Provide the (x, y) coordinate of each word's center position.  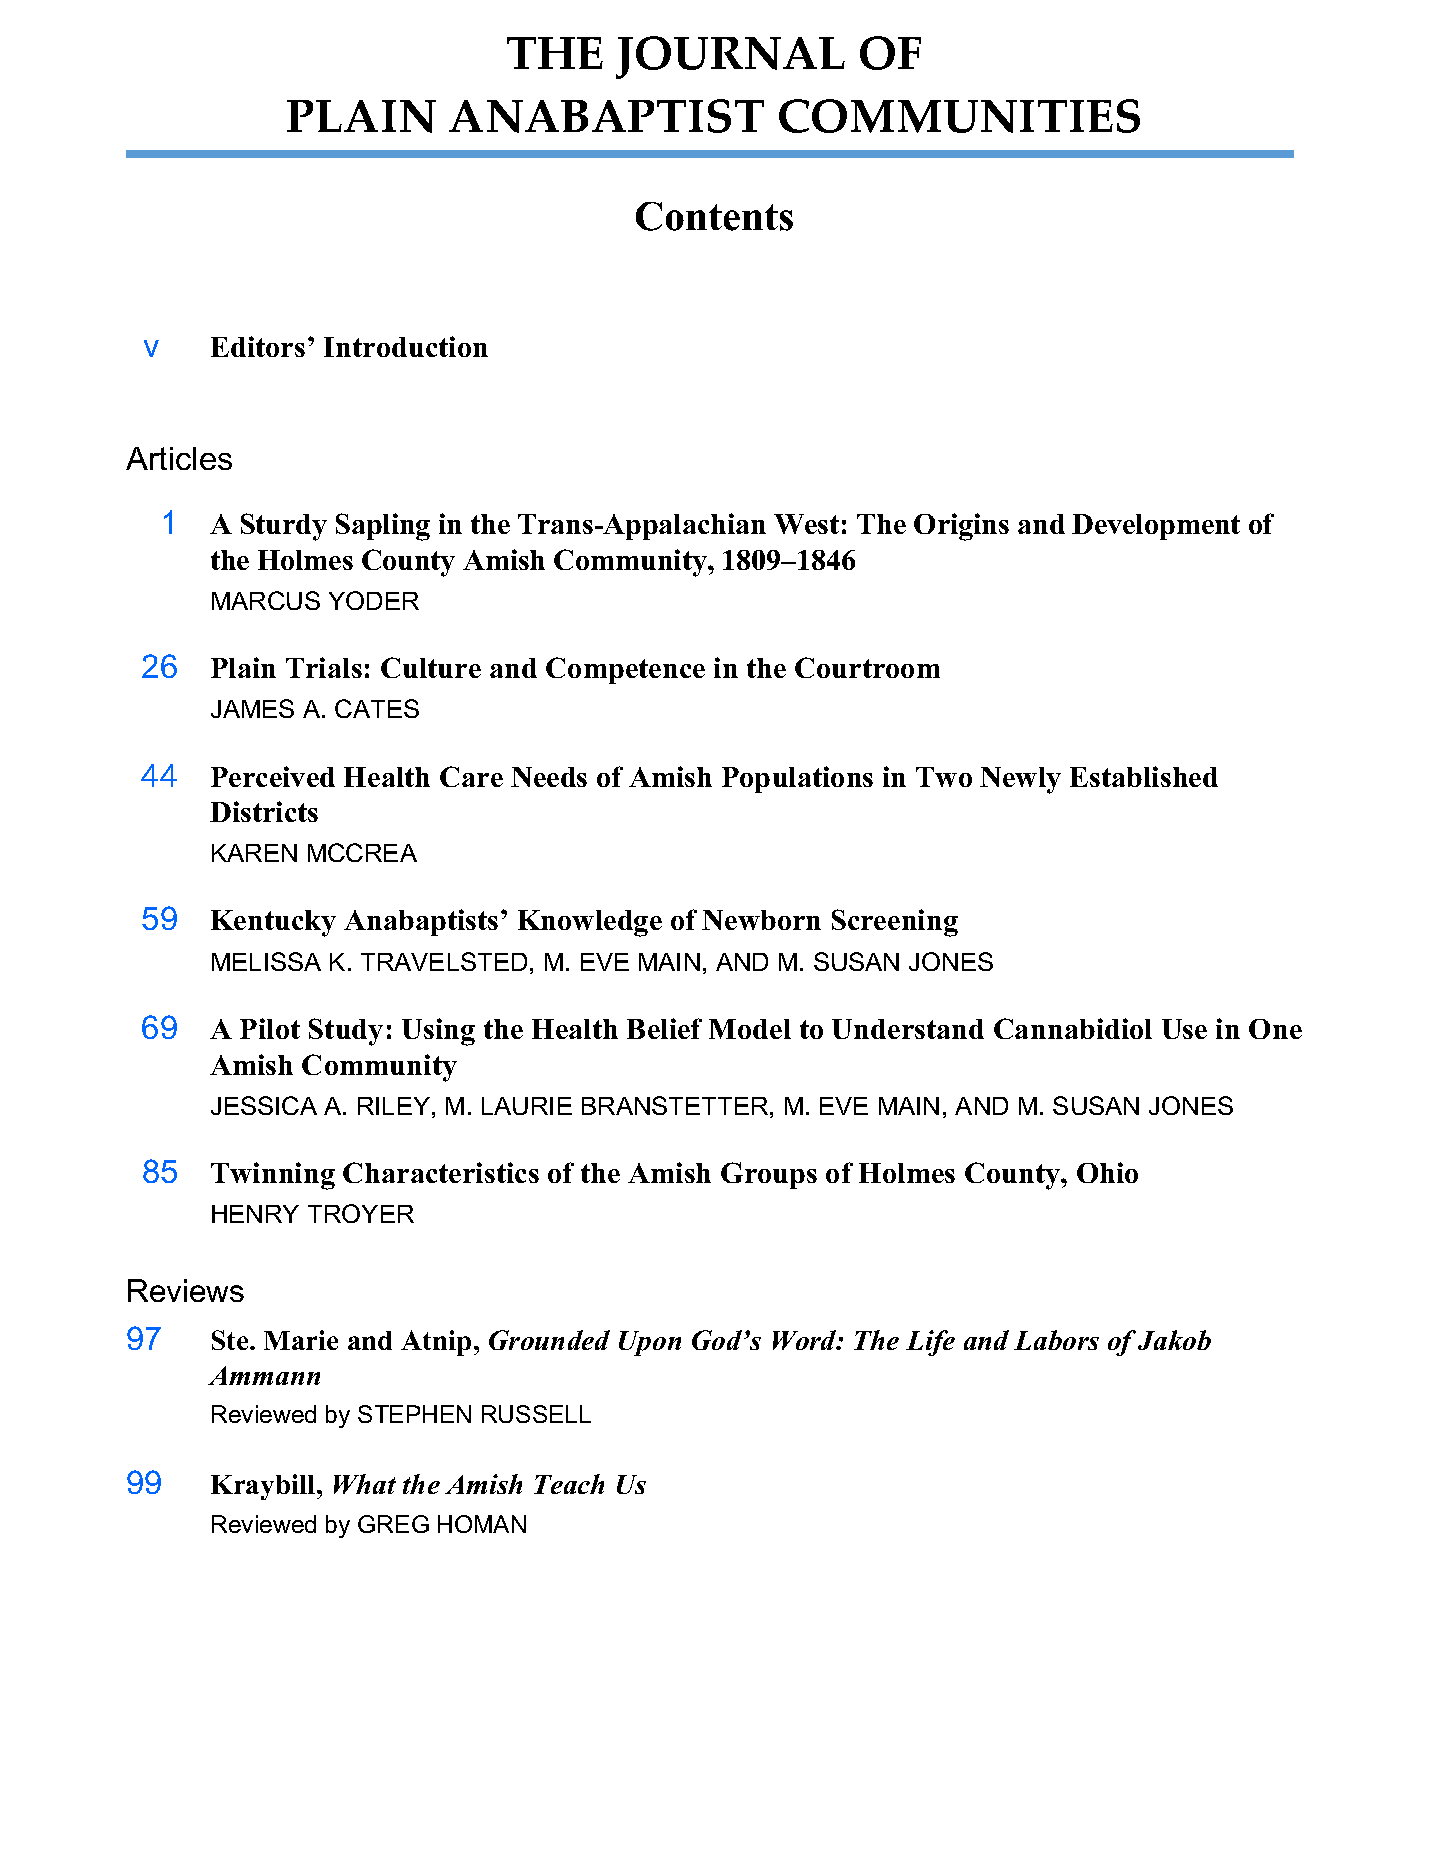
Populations (797, 779)
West (806, 524)
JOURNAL (730, 57)
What (365, 1484)
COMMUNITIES (959, 116)
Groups (769, 1175)
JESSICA (264, 1105)
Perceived (273, 776)
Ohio (1107, 1172)
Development (1156, 527)
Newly (1020, 780)
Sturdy (284, 527)
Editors (258, 346)
